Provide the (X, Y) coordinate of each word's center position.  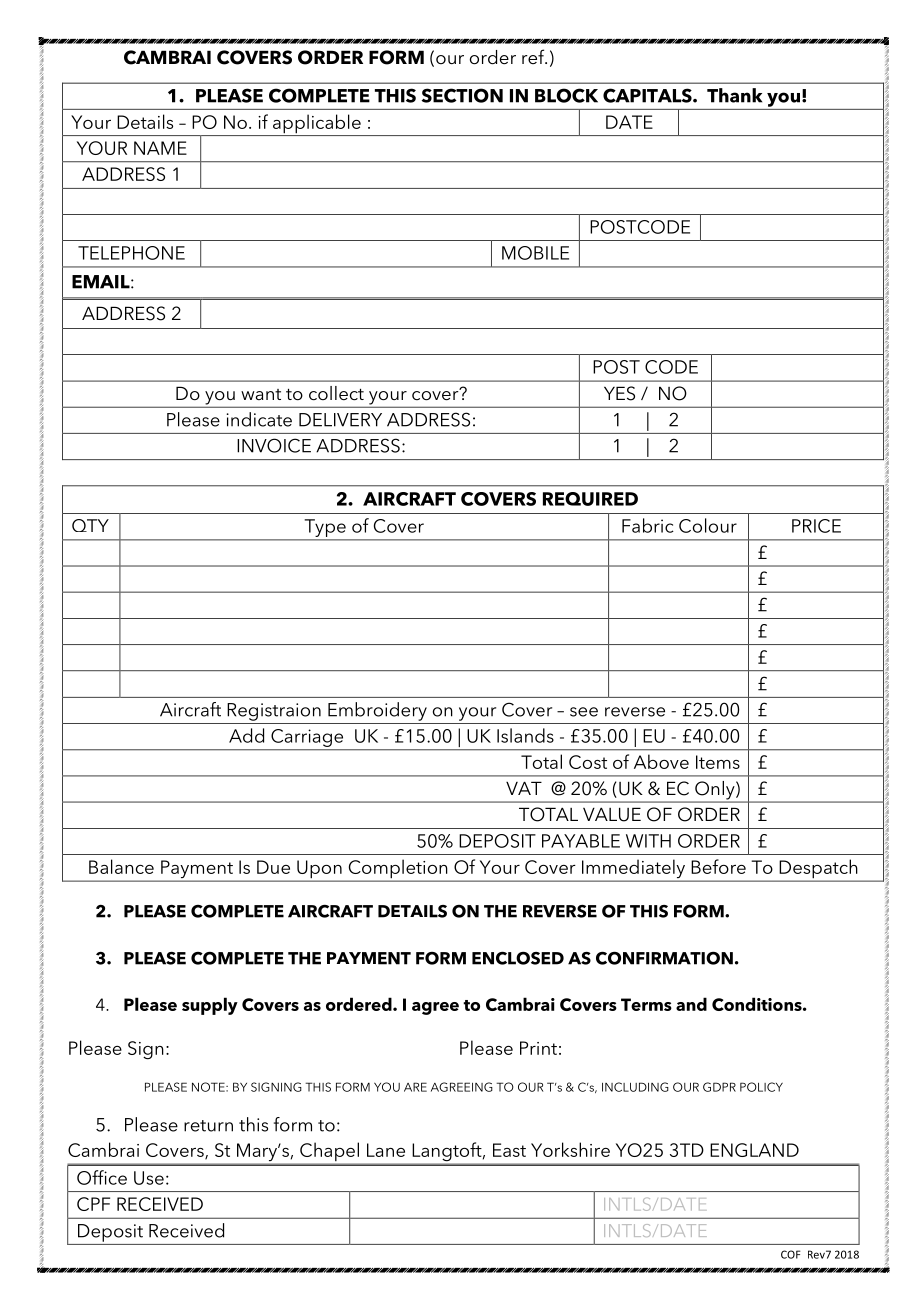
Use (149, 1178)
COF (791, 1254)
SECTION (462, 95)
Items (718, 762)
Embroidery (377, 711)
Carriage (307, 738)
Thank (734, 95)
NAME (160, 148)
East (509, 1150)
